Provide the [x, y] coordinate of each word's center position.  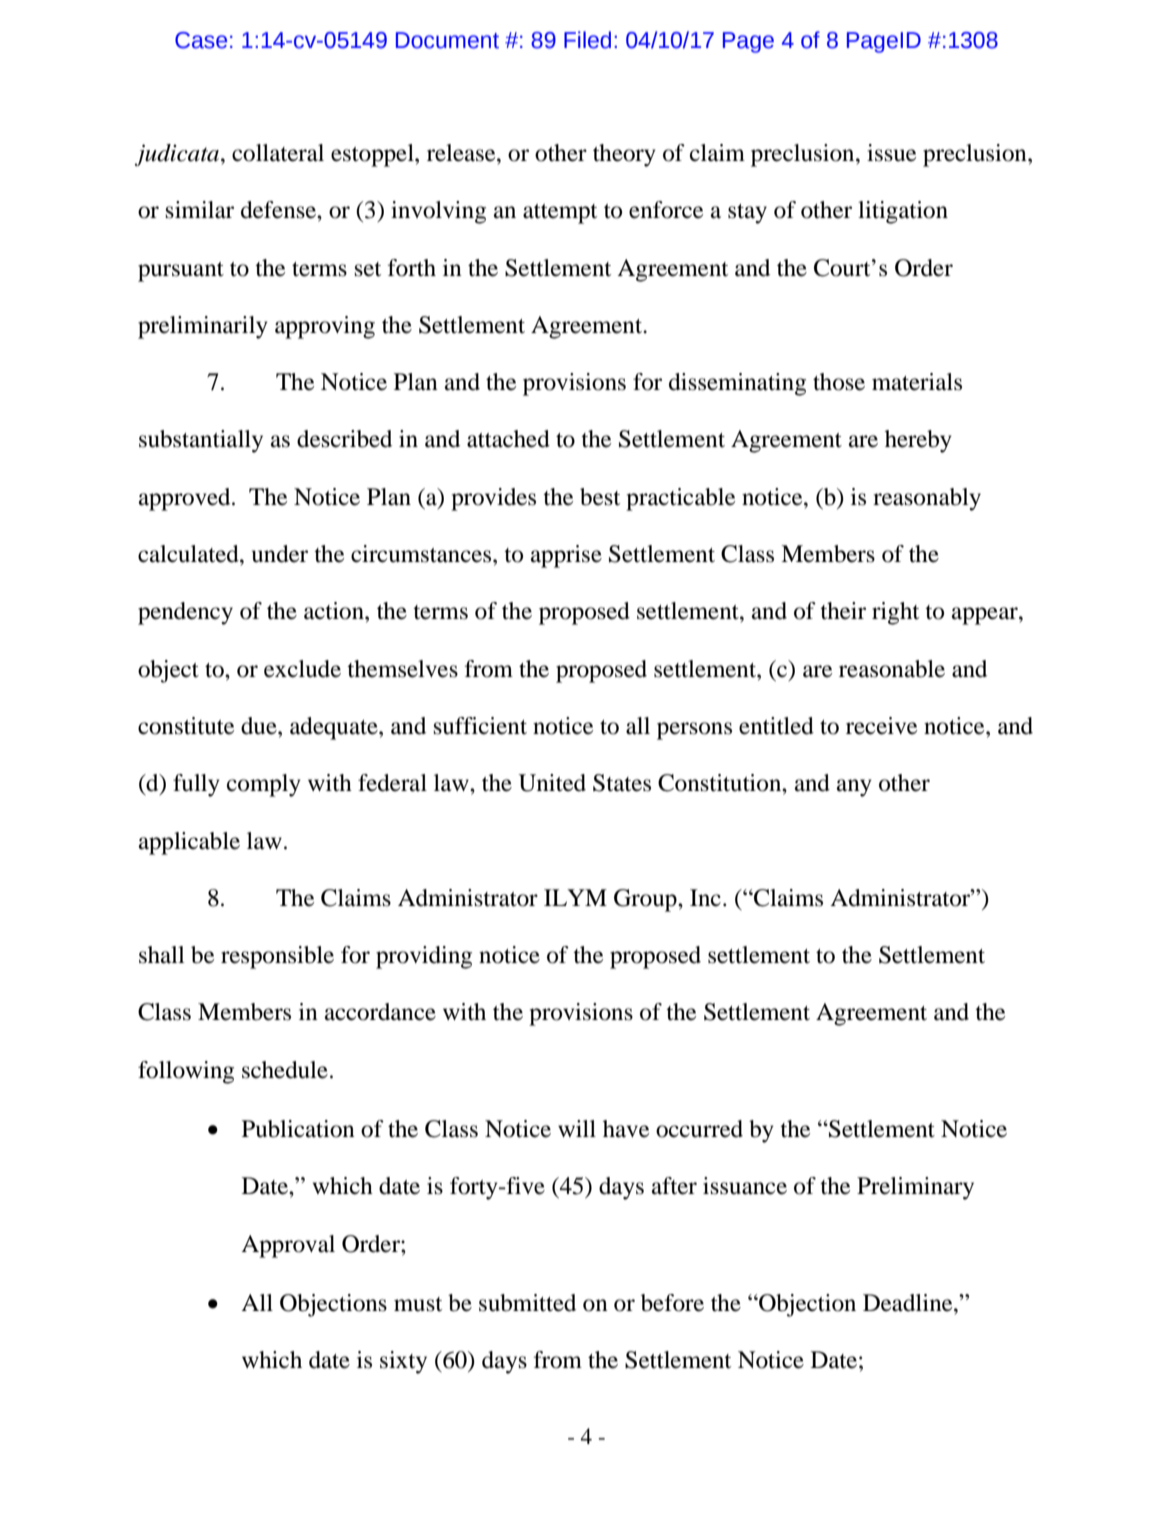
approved [186, 499]
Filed [587, 40]
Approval [288, 1246]
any [854, 788]
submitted [527, 1303]
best [600, 497]
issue [891, 153]
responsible [277, 957]
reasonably [927, 499]
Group [646, 900]
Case [201, 40]
